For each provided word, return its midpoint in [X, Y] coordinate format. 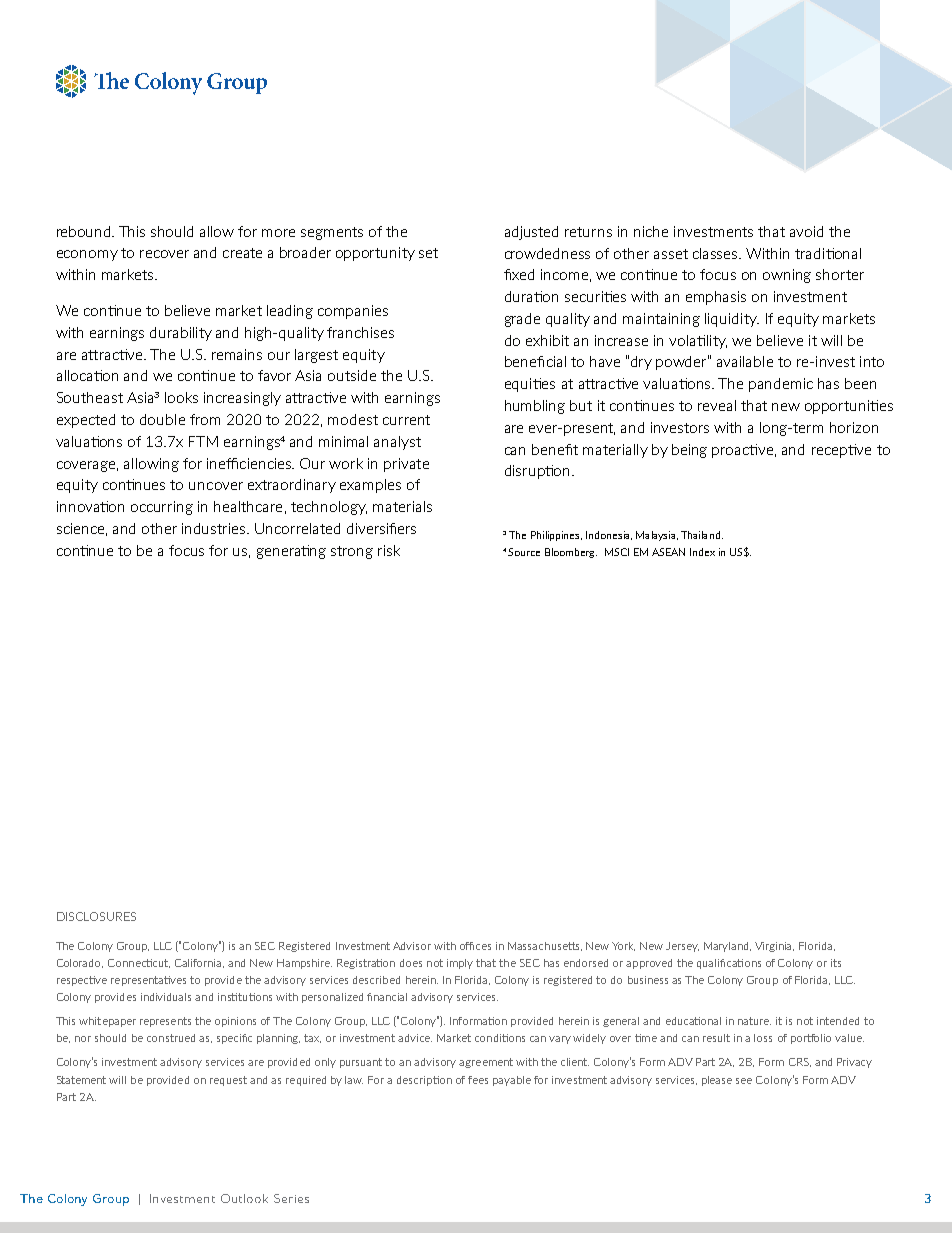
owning [787, 276]
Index [702, 552]
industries [215, 528]
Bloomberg [571, 553]
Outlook [244, 1198]
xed [523, 274]
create [242, 253]
